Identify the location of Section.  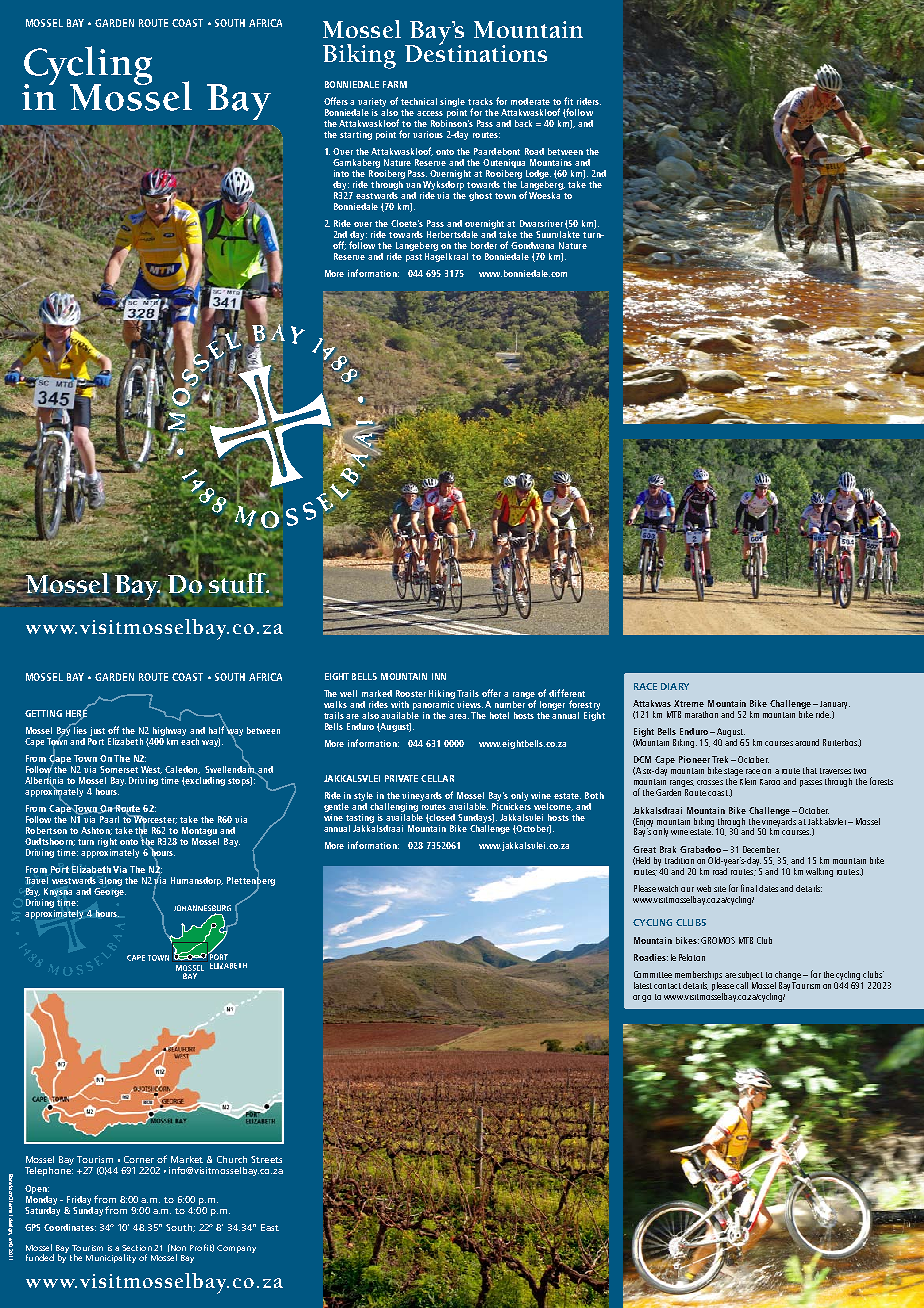
(137, 1248).
